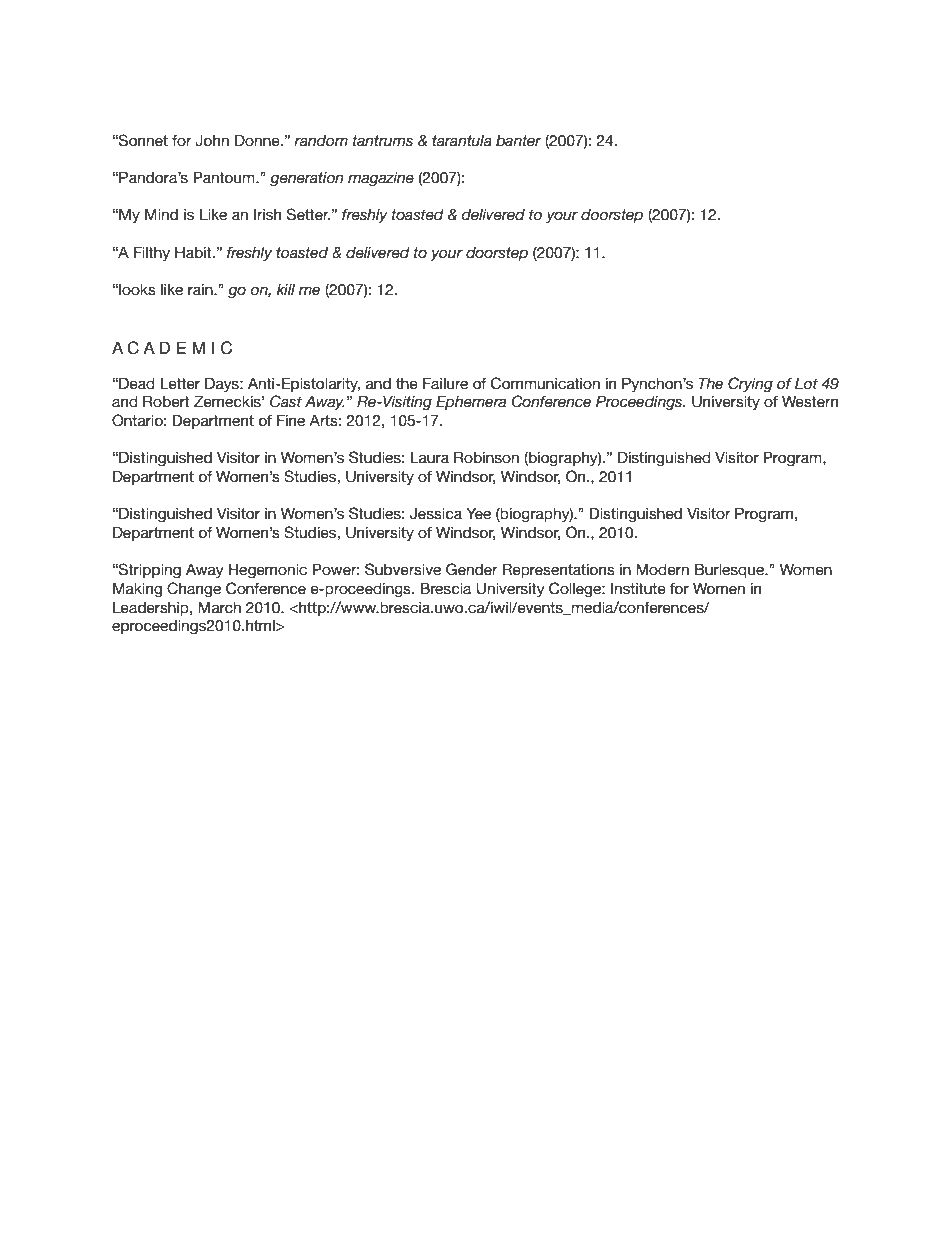 The width and height of the screenshot is (952, 1233). Describe the element at coordinates (212, 140) in the screenshot. I see `John` at that location.
